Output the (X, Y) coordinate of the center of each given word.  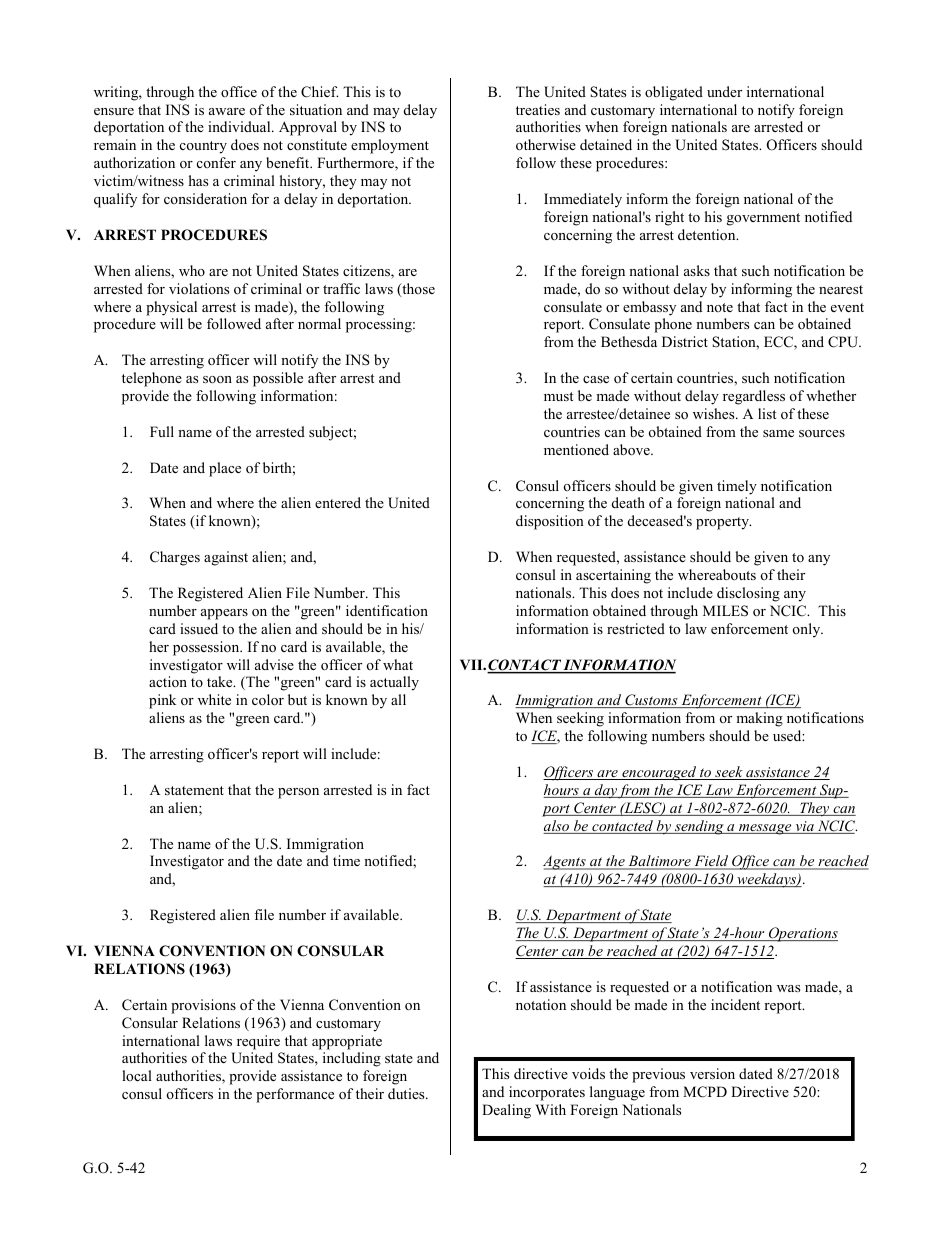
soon (217, 379)
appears (224, 614)
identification (387, 610)
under (724, 91)
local (137, 1075)
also (557, 827)
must (558, 396)
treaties (538, 109)
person (298, 793)
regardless (754, 397)
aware (227, 111)
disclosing (748, 594)
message (765, 829)
